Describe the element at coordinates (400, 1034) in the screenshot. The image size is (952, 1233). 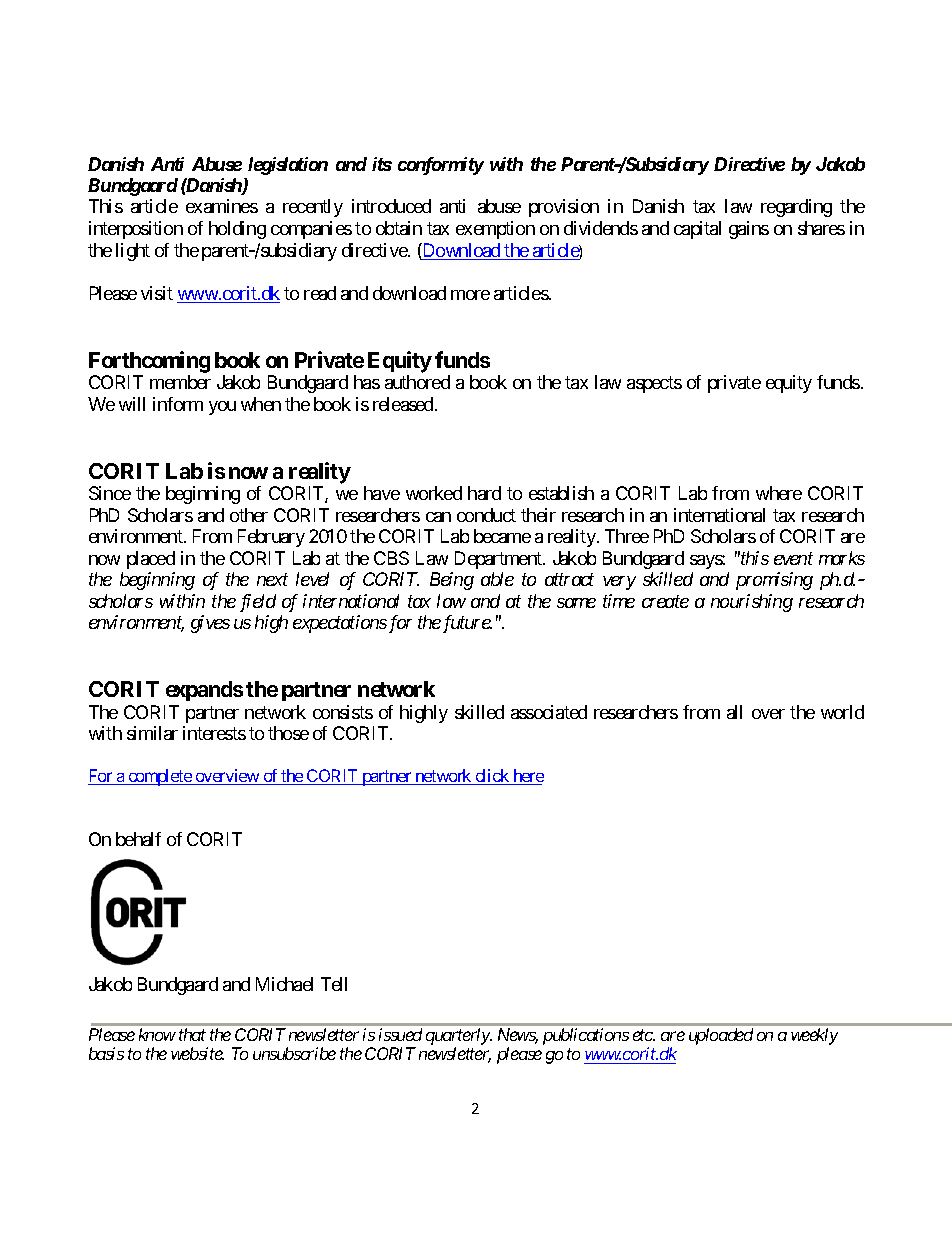
I see `issued` at that location.
